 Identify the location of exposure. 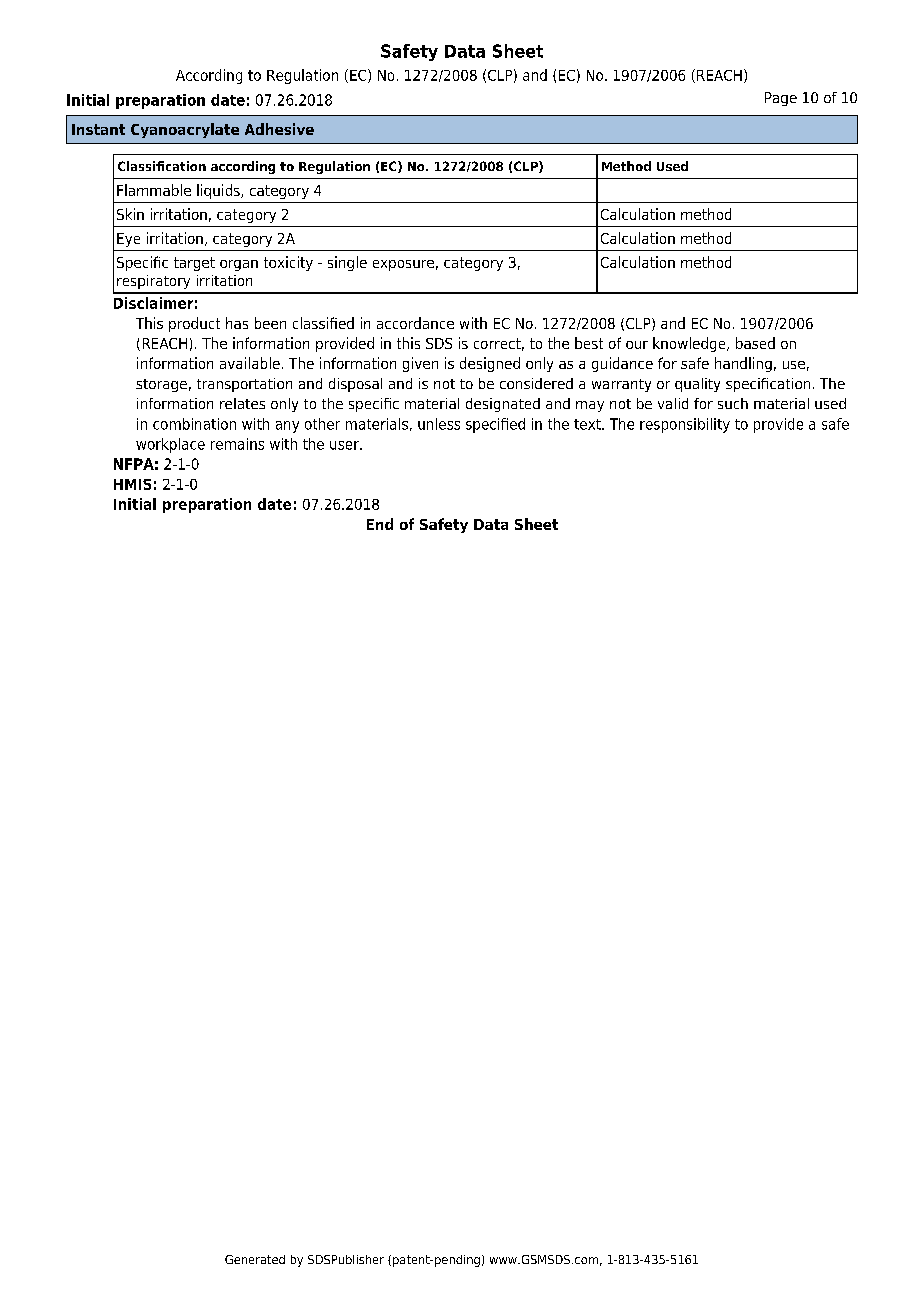
(403, 265).
